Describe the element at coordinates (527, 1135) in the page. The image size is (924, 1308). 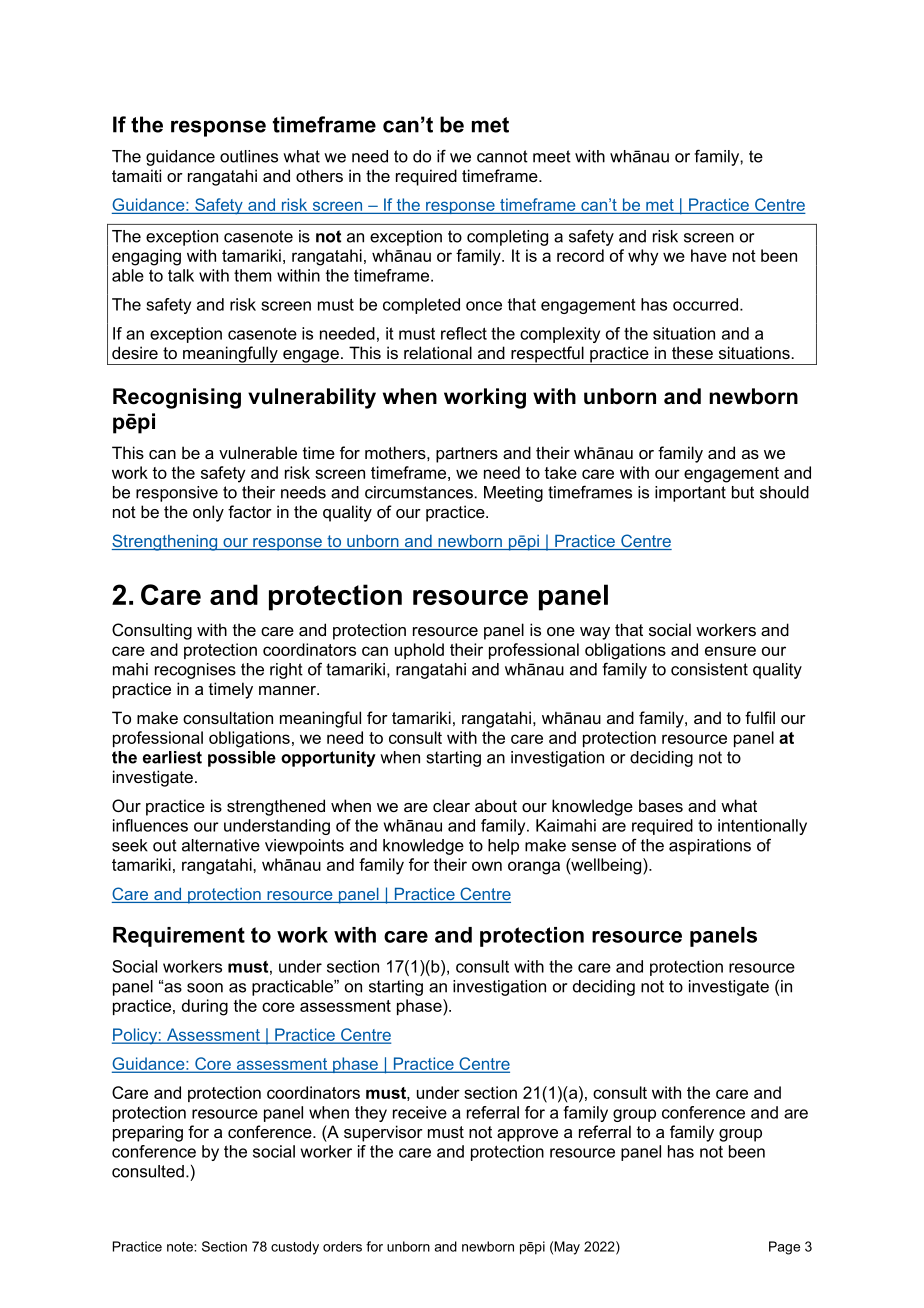
I see `approve` at that location.
